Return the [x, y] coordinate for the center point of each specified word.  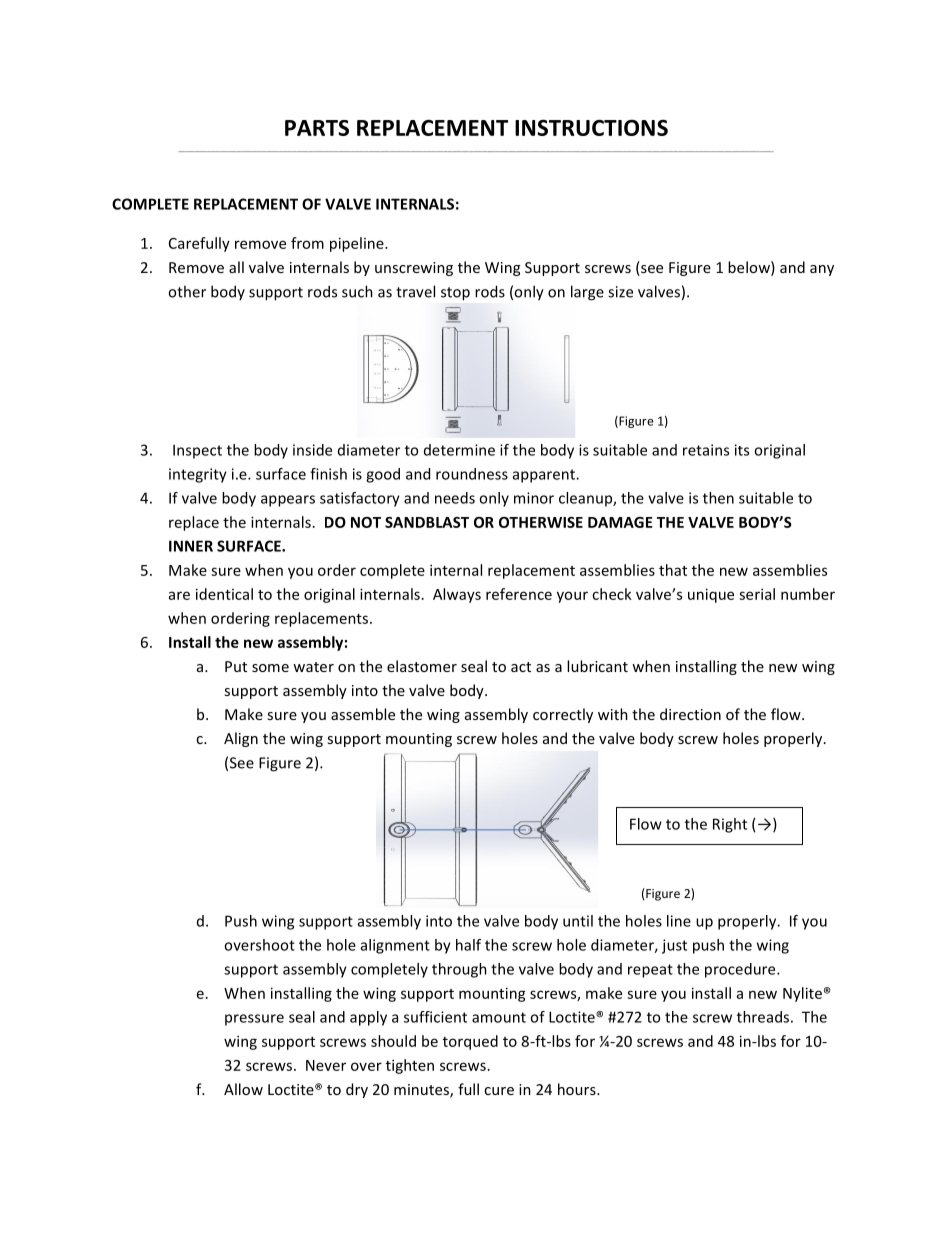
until [578, 921]
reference [519, 594]
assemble [363, 714]
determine [459, 450]
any [822, 270]
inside [312, 450]
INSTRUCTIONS [591, 127]
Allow [243, 1089]
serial [757, 594]
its [742, 450]
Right [730, 825]
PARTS [317, 128]
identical [224, 594]
